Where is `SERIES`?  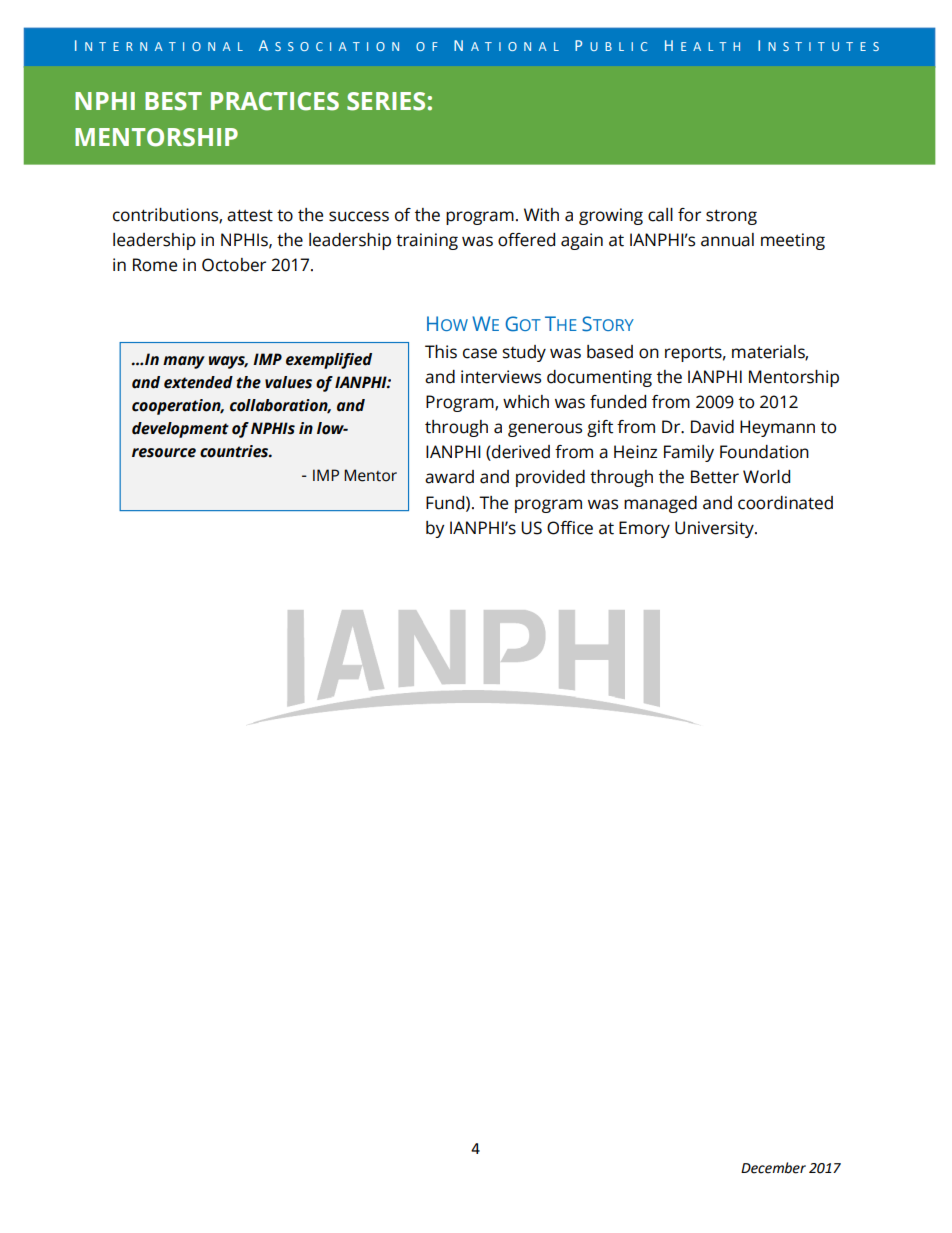
SERIES is located at coordinates (386, 101).
